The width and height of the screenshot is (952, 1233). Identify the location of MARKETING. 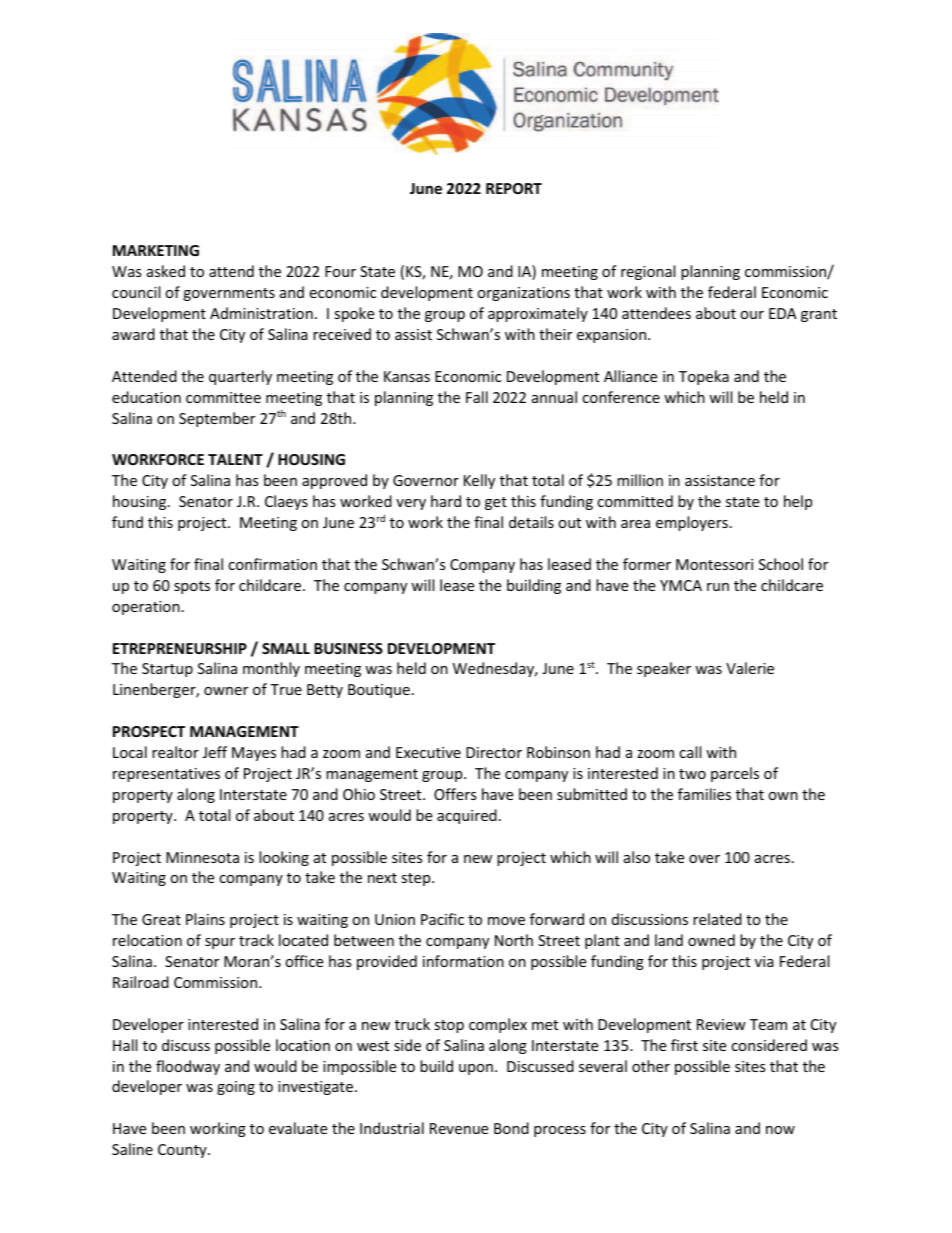
(156, 250).
